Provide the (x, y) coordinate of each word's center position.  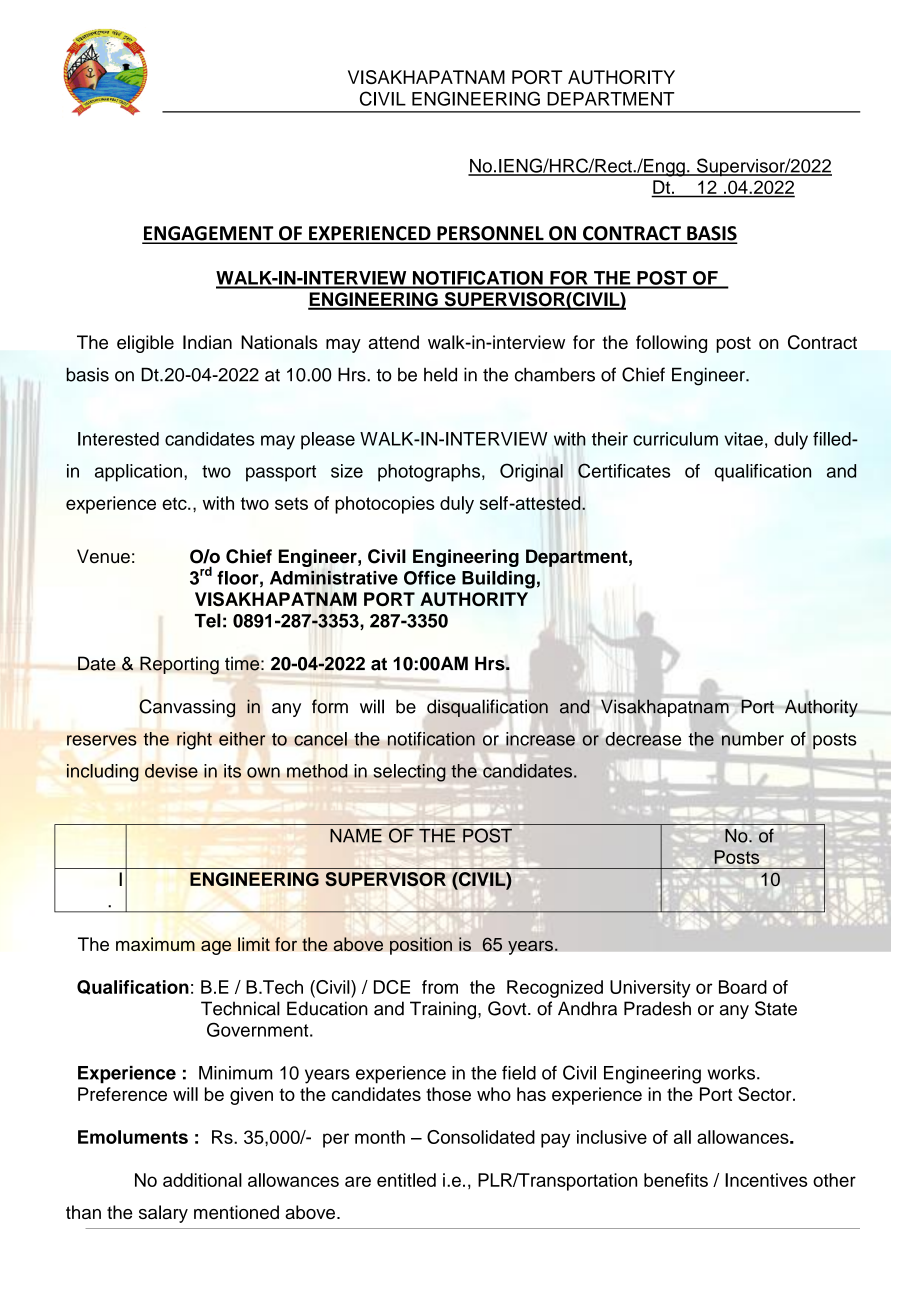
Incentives (766, 1180)
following (671, 344)
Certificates (624, 470)
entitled (406, 1180)
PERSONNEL (490, 234)
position (421, 946)
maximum (155, 944)
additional (202, 1180)
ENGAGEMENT (209, 234)
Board (743, 987)
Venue (103, 556)
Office (430, 578)
